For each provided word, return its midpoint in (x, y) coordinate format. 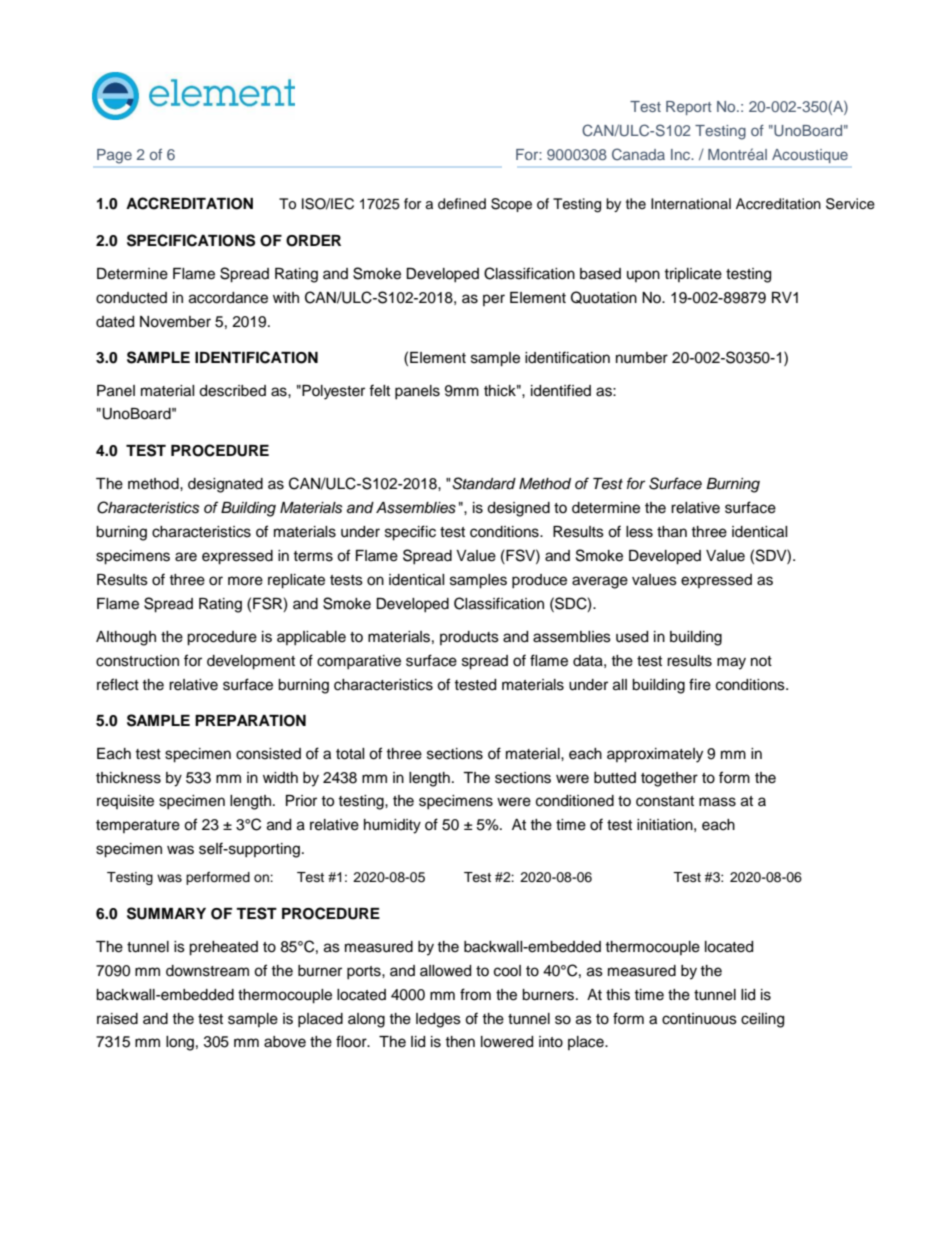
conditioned (575, 801)
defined (462, 204)
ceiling (762, 1020)
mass (717, 802)
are (186, 557)
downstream (207, 971)
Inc (682, 154)
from (475, 994)
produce (539, 581)
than (672, 532)
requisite (125, 802)
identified (561, 390)
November (175, 322)
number (642, 358)
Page (114, 156)
